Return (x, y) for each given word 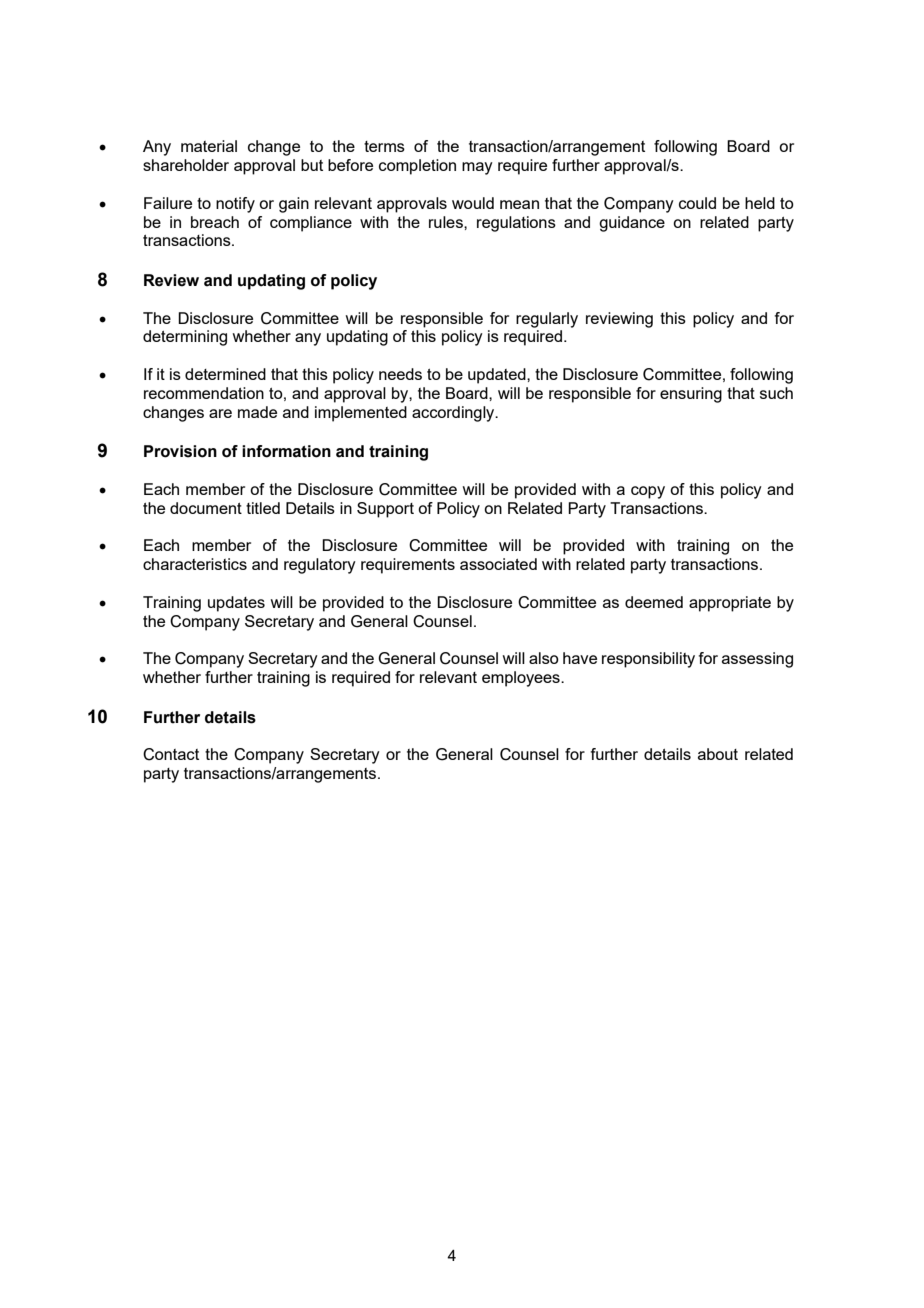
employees (522, 679)
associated (498, 564)
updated (498, 376)
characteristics (195, 564)
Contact (171, 754)
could (697, 203)
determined (225, 374)
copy (648, 492)
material (209, 146)
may (477, 168)
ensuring (691, 395)
